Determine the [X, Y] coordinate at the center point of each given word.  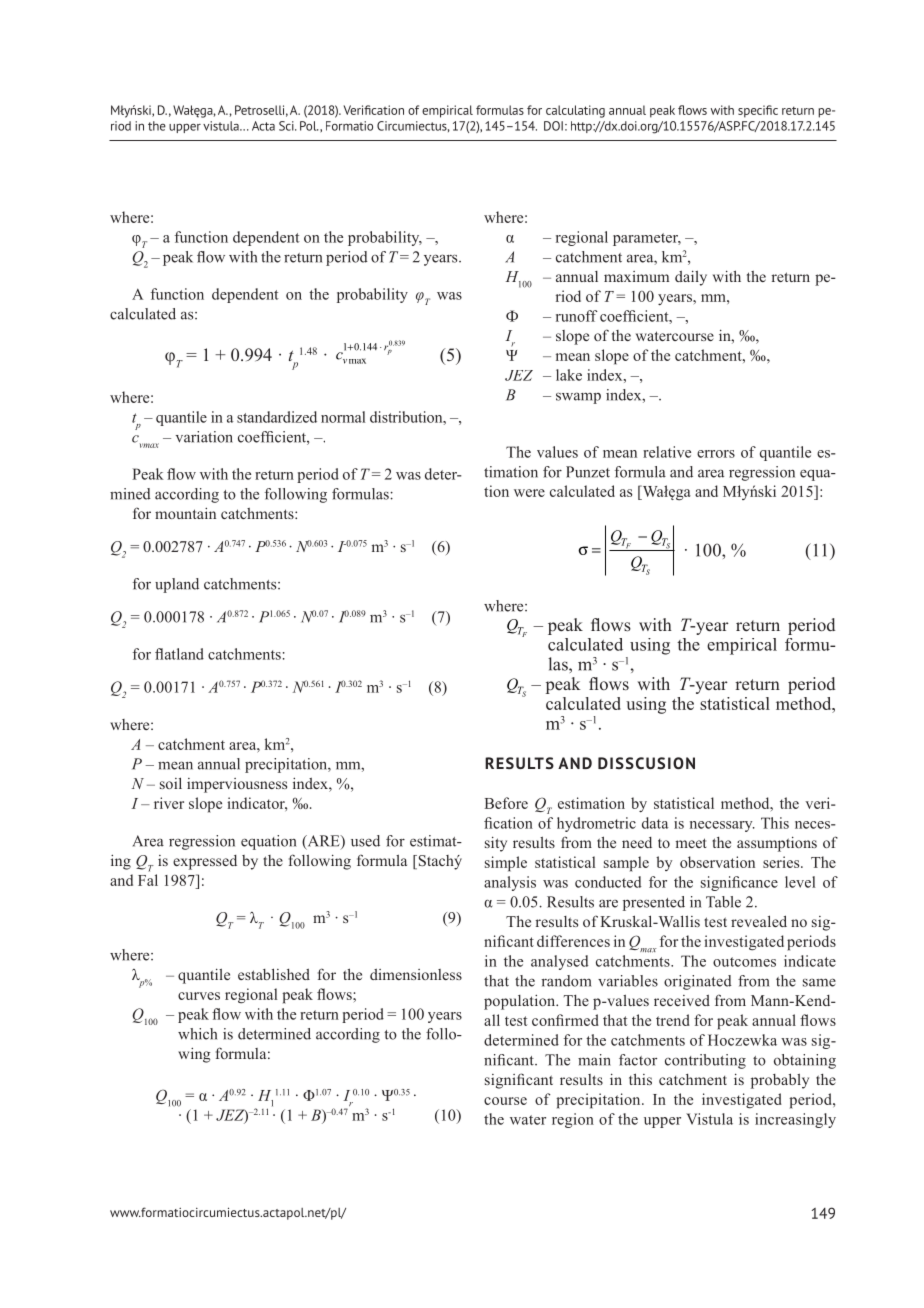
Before [506, 803]
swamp [578, 398]
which [197, 1034]
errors [716, 454]
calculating [575, 111]
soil [171, 783]
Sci [287, 126]
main [594, 1060]
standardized [277, 417]
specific [758, 111]
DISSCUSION [646, 763]
